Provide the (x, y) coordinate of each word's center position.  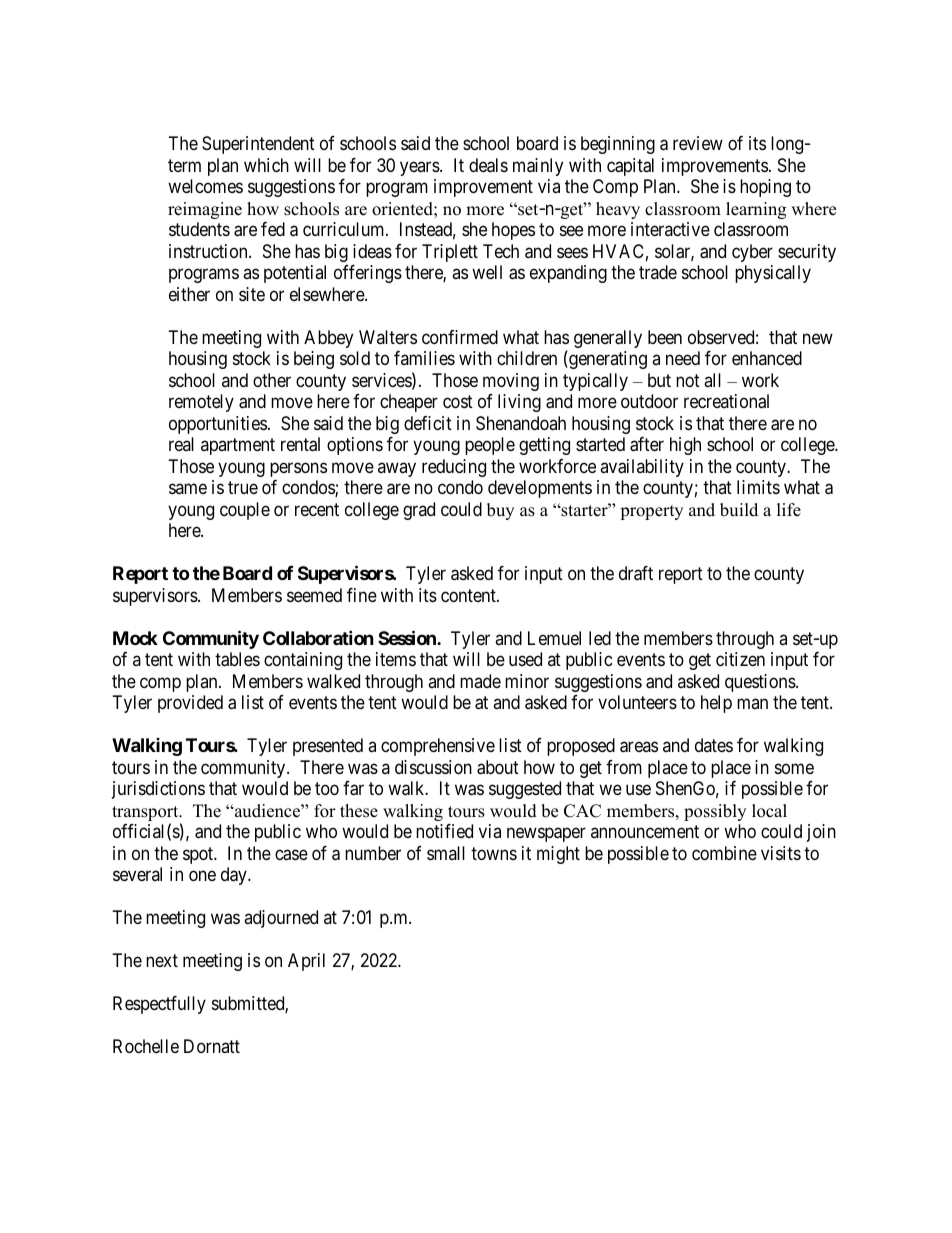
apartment (238, 447)
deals (488, 165)
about (498, 767)
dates (714, 745)
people (490, 446)
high (685, 446)
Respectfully (159, 1005)
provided (190, 704)
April (306, 962)
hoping (765, 188)
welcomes (205, 186)
